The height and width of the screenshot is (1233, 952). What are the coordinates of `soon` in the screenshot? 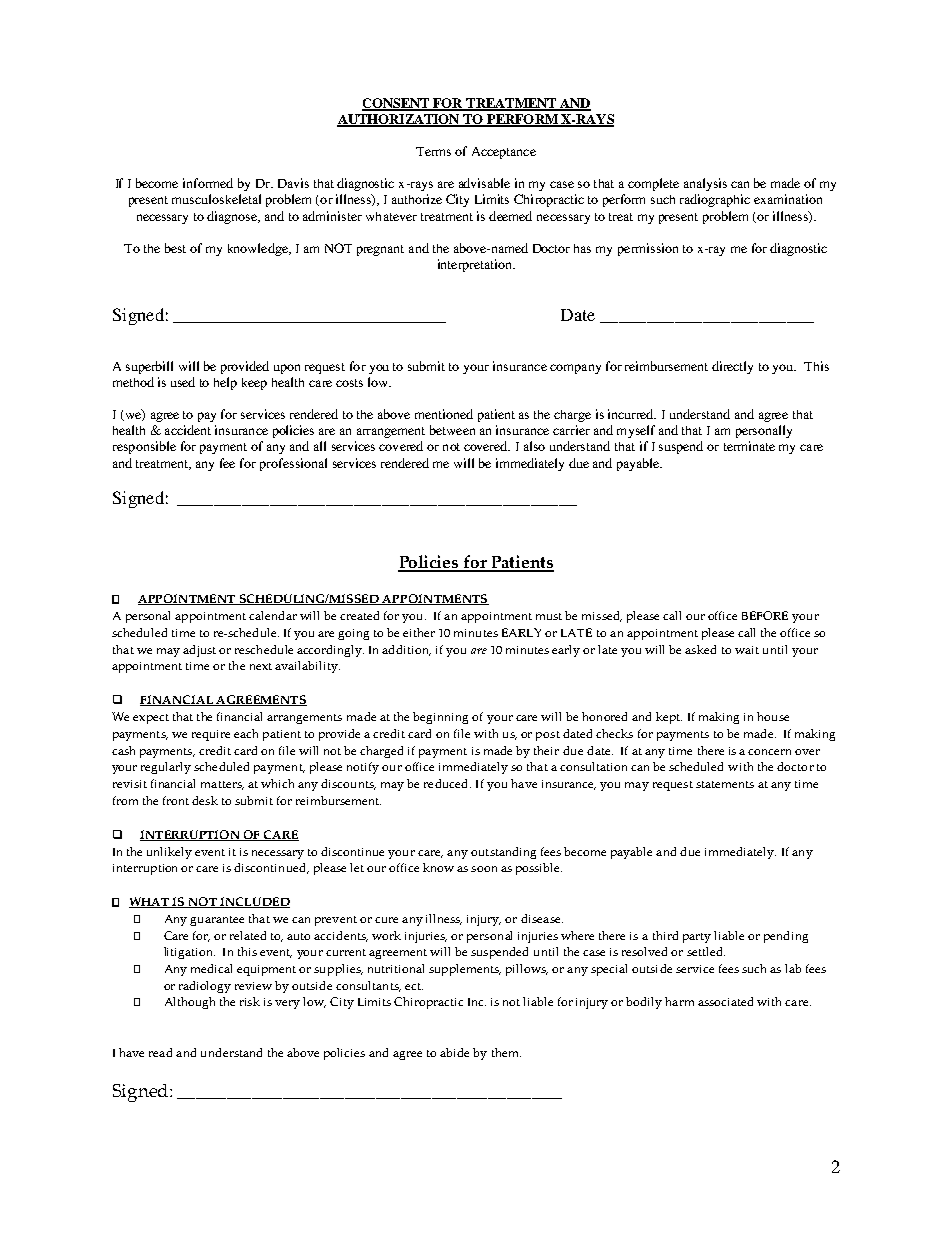 It's located at (484, 869).
